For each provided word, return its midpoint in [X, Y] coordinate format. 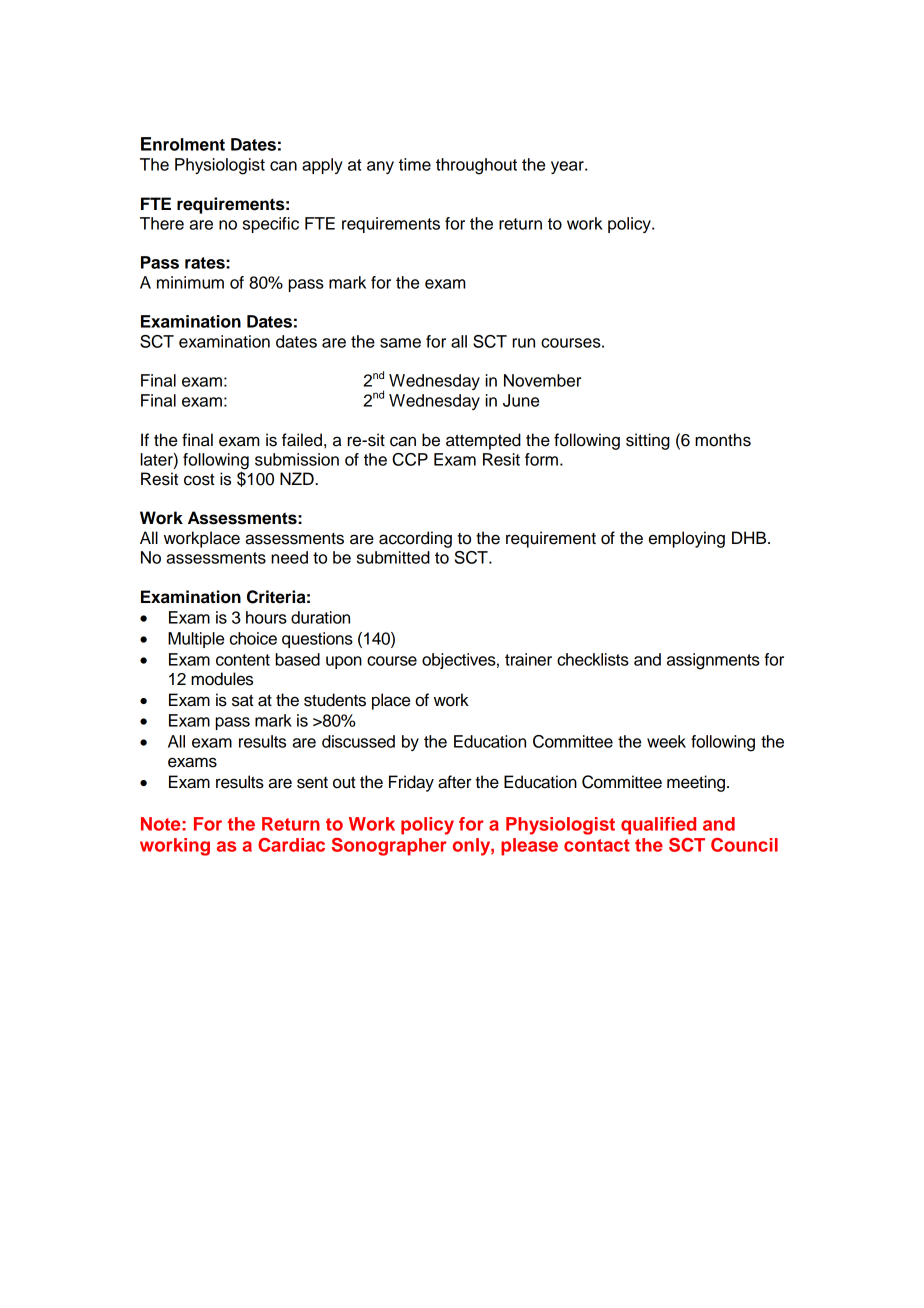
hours [266, 617]
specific [271, 225]
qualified [658, 826]
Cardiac [291, 845]
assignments [713, 661]
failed [302, 440]
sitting [648, 441]
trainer [528, 659]
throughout [476, 166]
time [415, 164]
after [455, 782]
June [521, 400]
